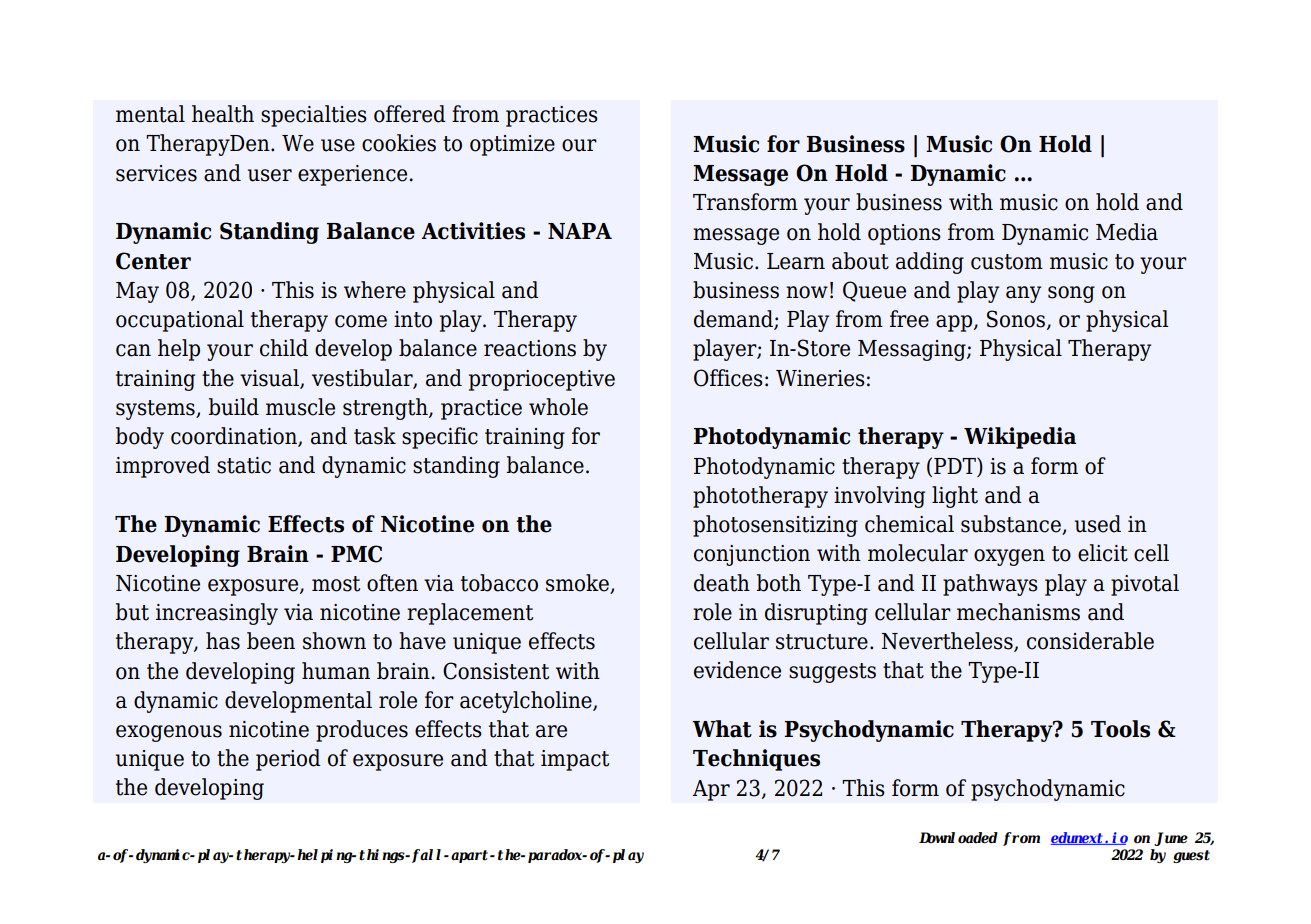  What do you see at coordinates (1127, 232) in the screenshot?
I see `Media` at bounding box center [1127, 232].
